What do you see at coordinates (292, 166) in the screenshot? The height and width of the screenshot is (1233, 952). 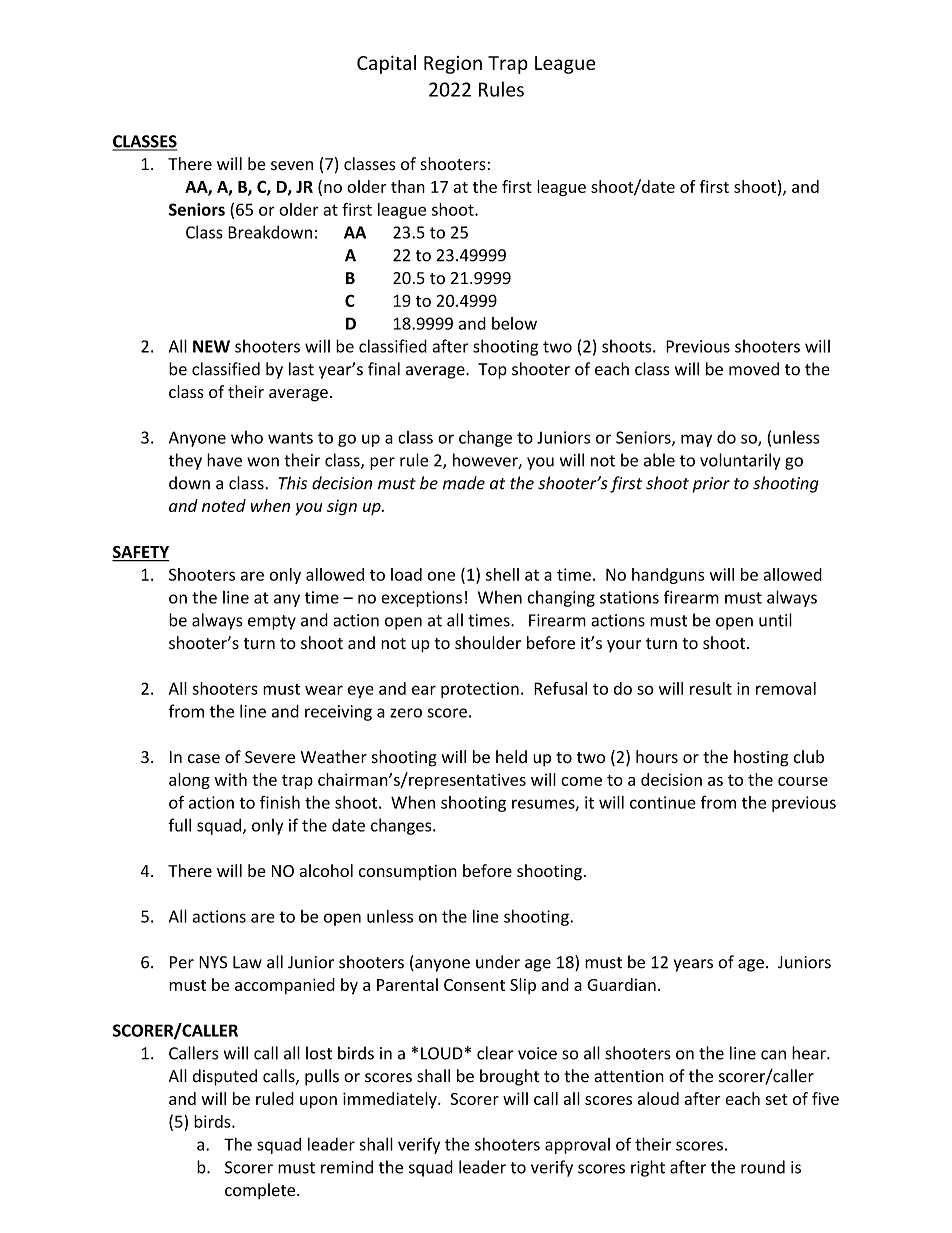 I see `seven` at bounding box center [292, 166].
